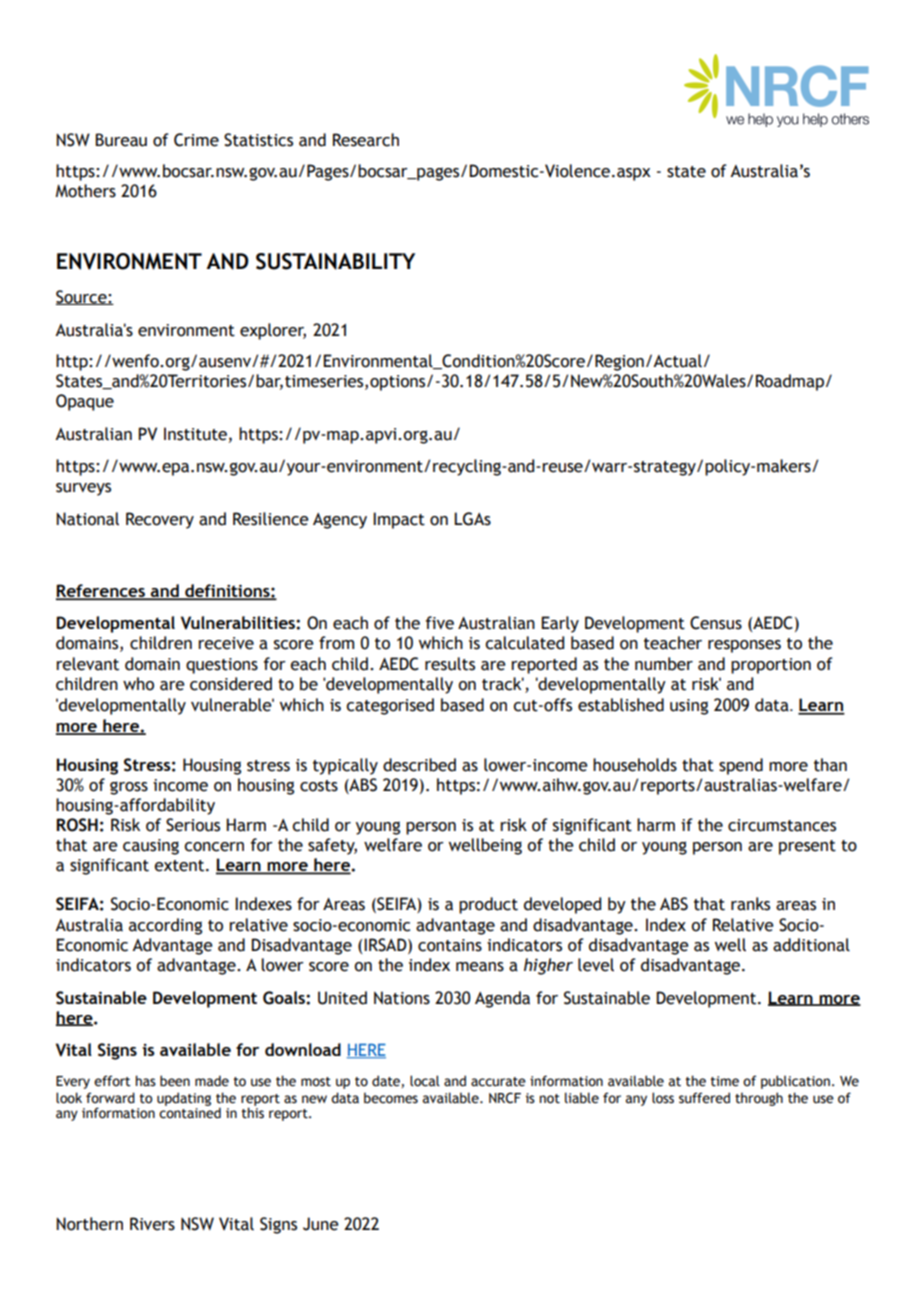 This image has width=924, height=1308. I want to click on according, so click(165, 926).
